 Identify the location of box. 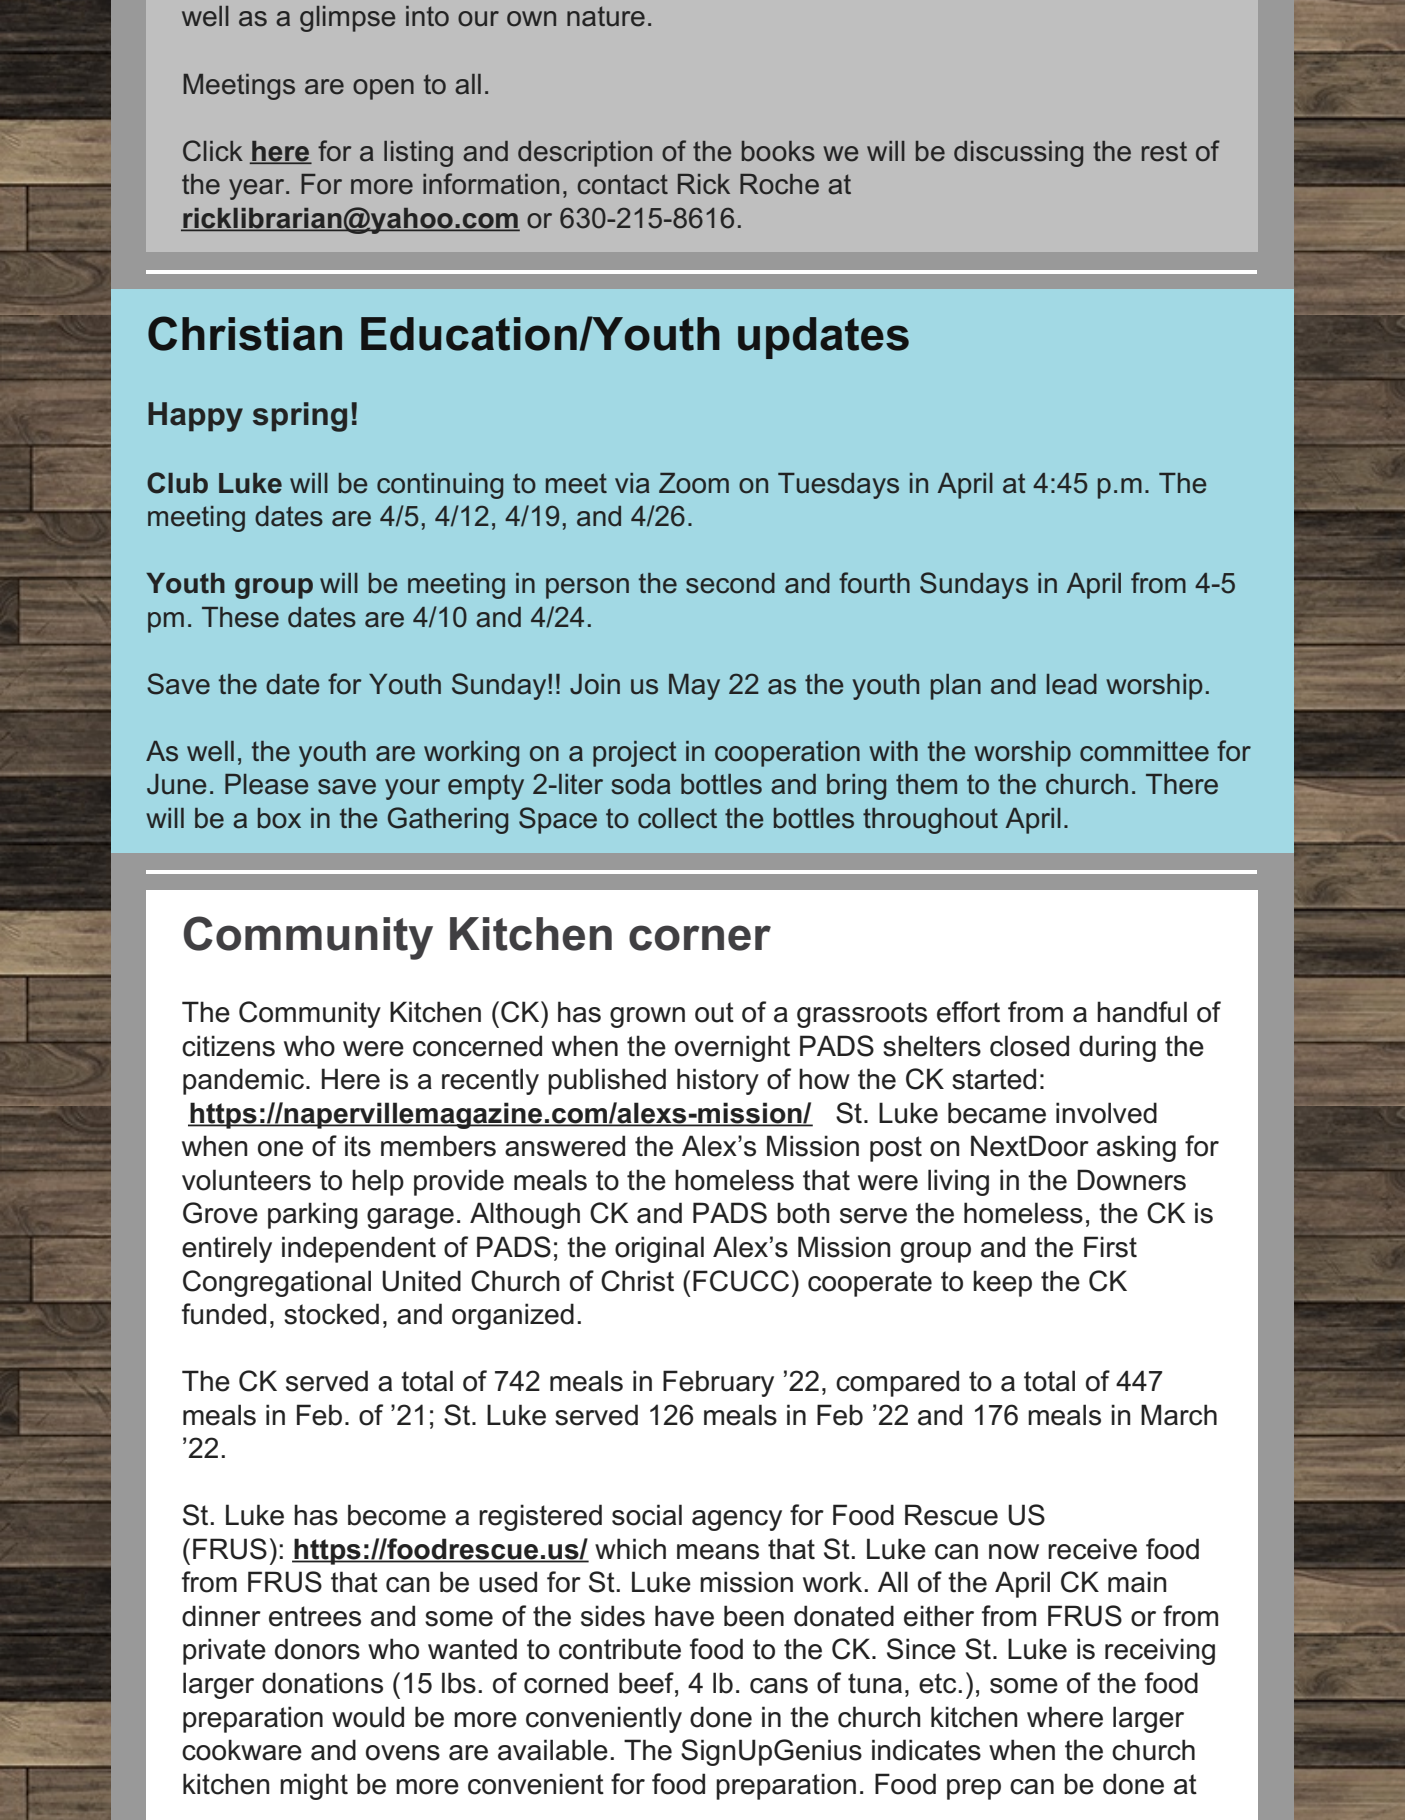
(279, 818).
